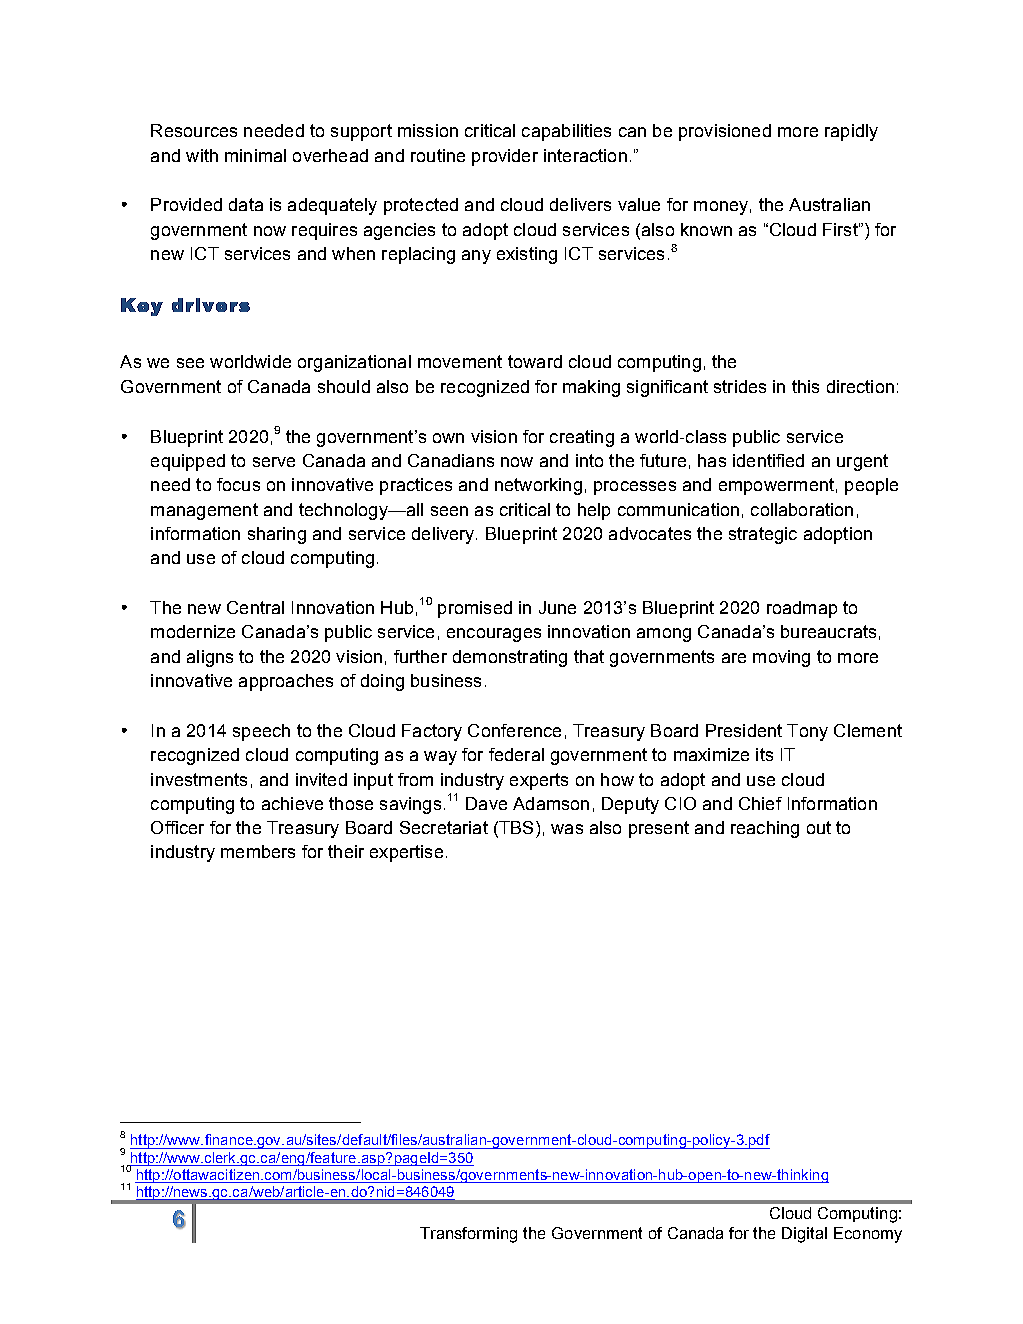  I want to click on demonstrating, so click(510, 658).
